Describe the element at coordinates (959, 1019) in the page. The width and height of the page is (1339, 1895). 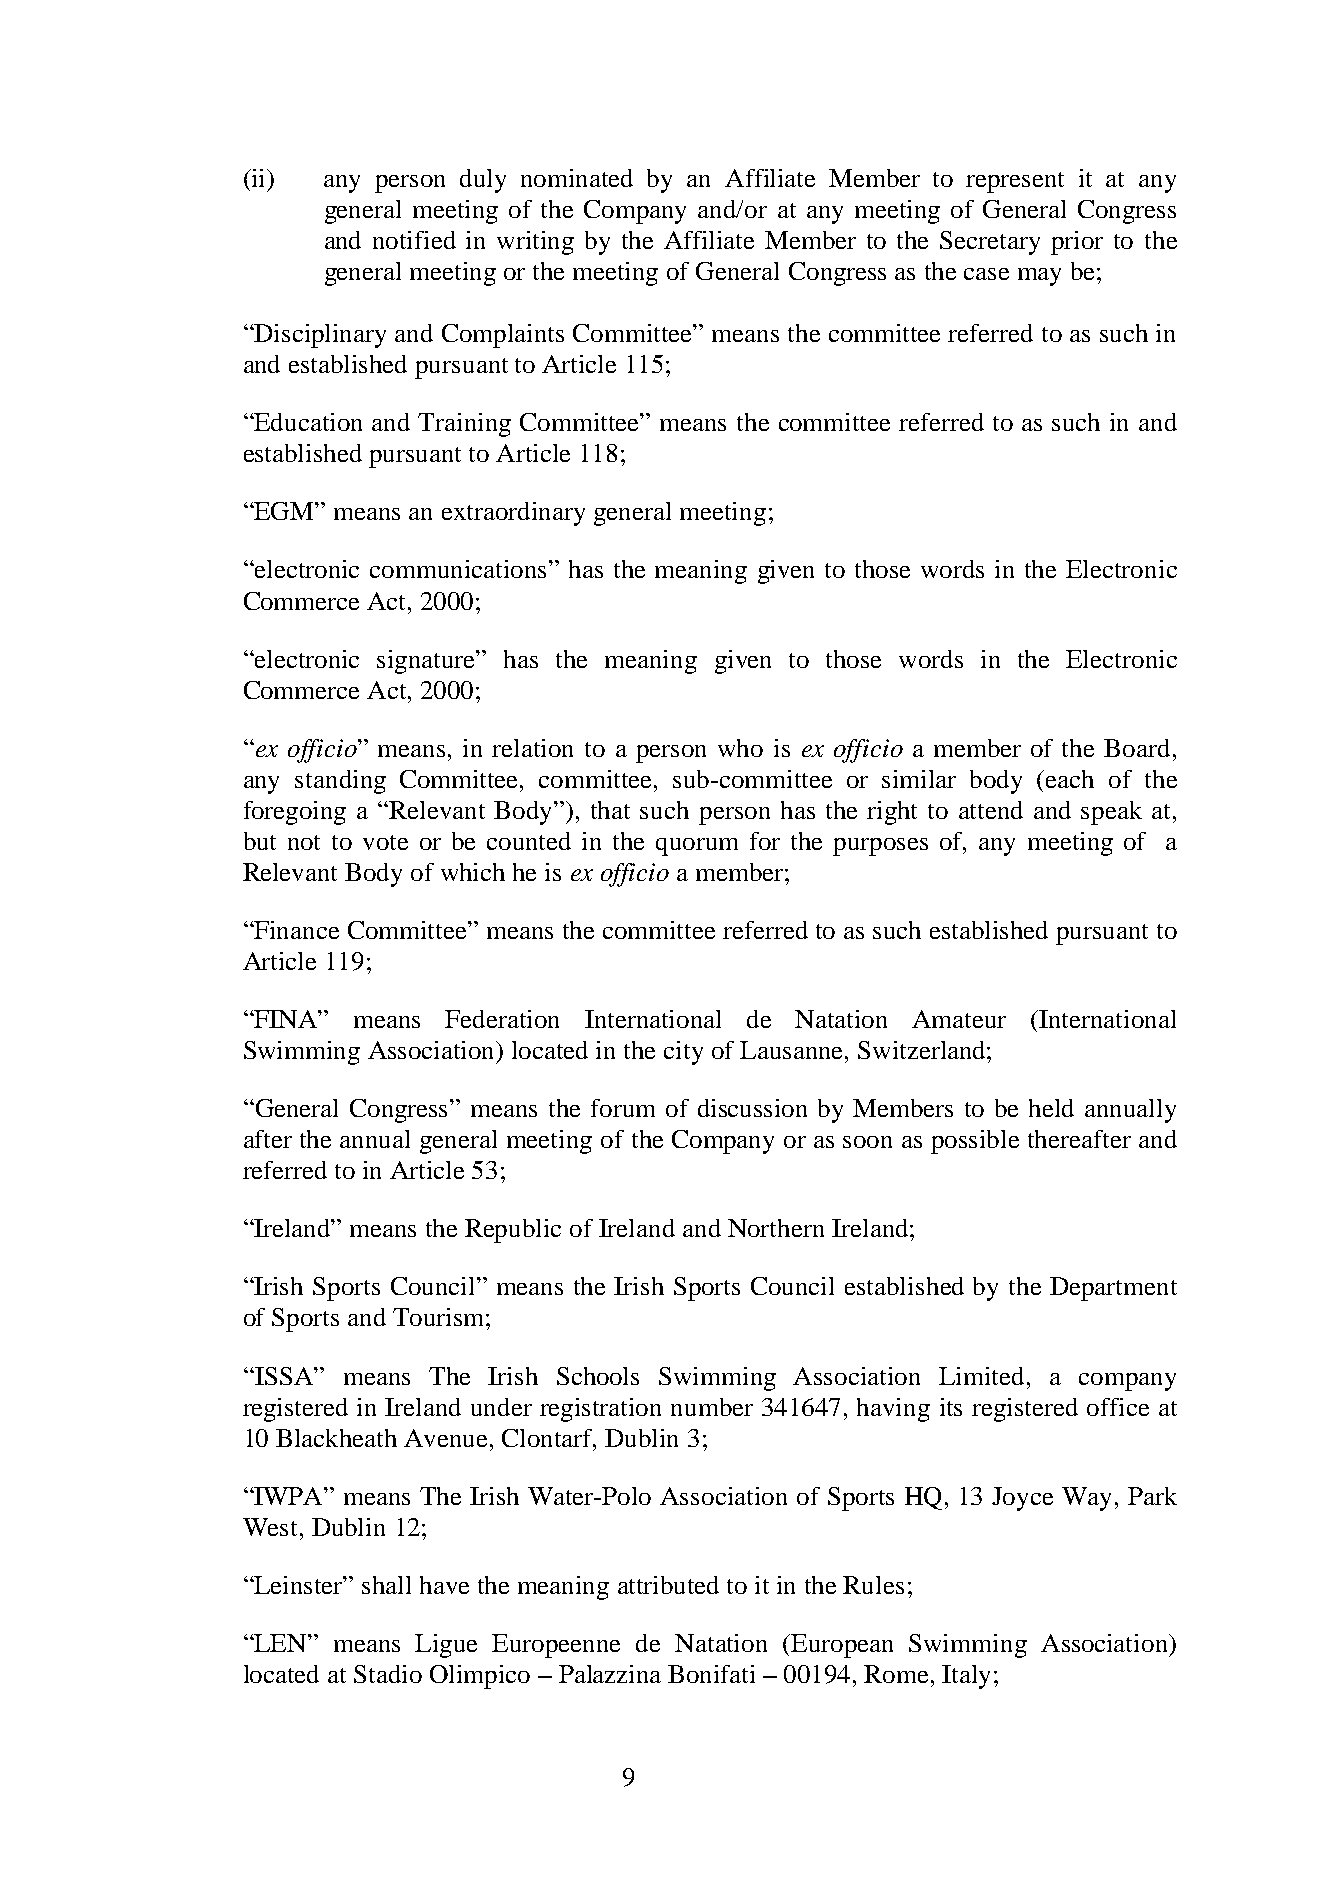
I see `Amateur` at that location.
